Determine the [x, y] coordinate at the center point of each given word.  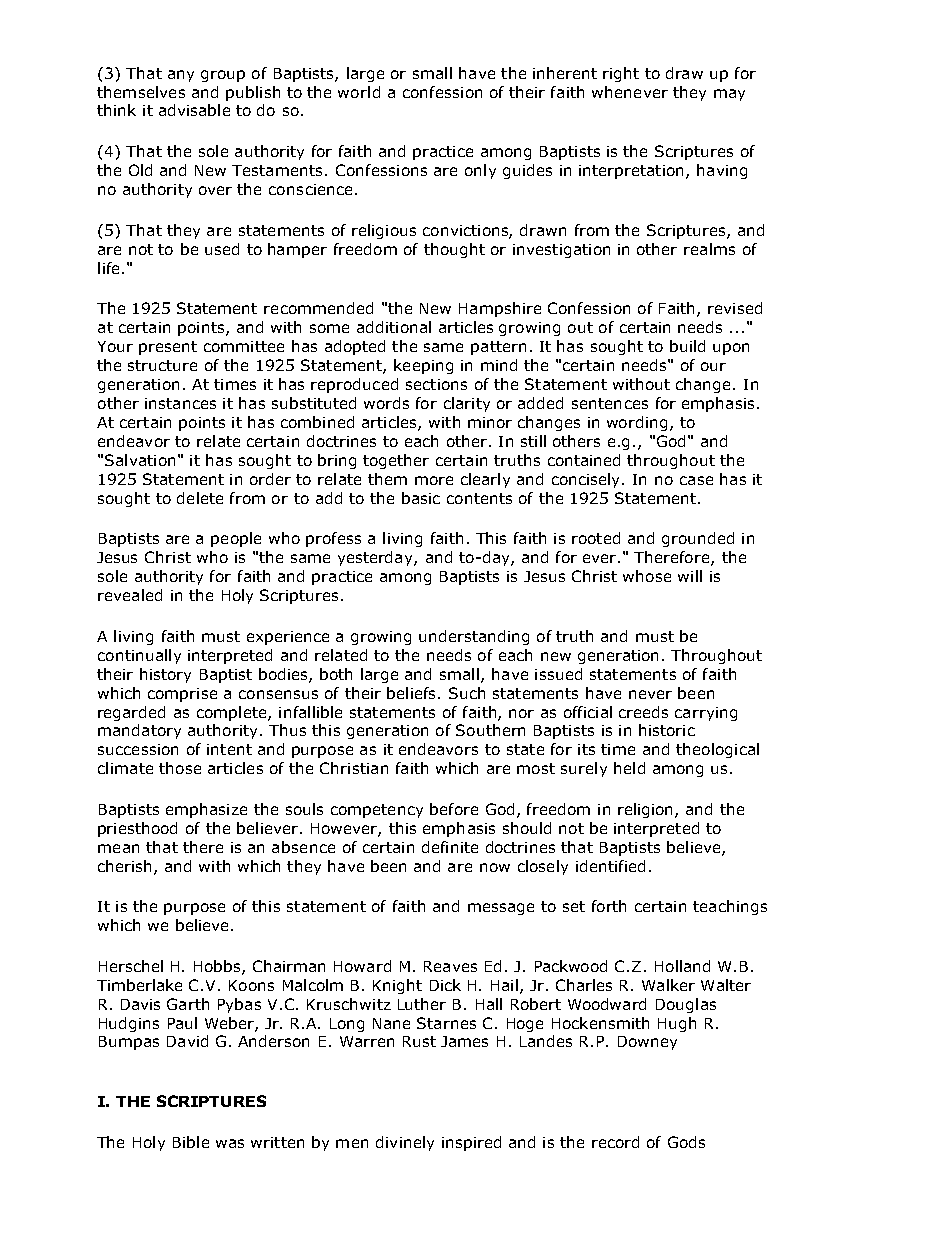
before [454, 809]
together [396, 461]
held [629, 768]
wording [637, 423]
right [621, 74]
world [359, 92]
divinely [405, 1143]
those [180, 768]
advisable [194, 110]
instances [180, 403]
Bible [191, 1142]
